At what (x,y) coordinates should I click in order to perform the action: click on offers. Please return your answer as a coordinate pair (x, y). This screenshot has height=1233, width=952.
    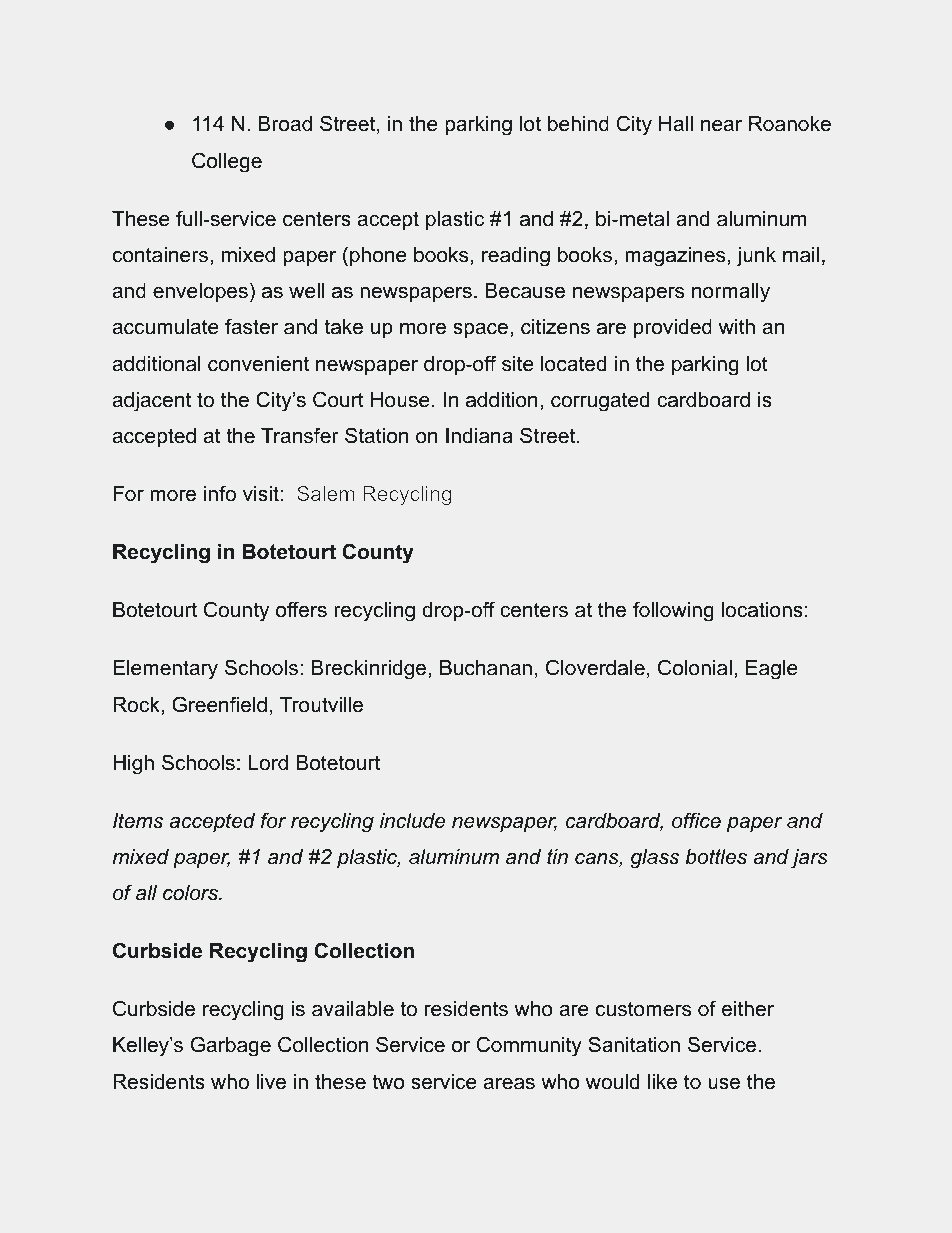
    Looking at the image, I should click on (301, 609).
